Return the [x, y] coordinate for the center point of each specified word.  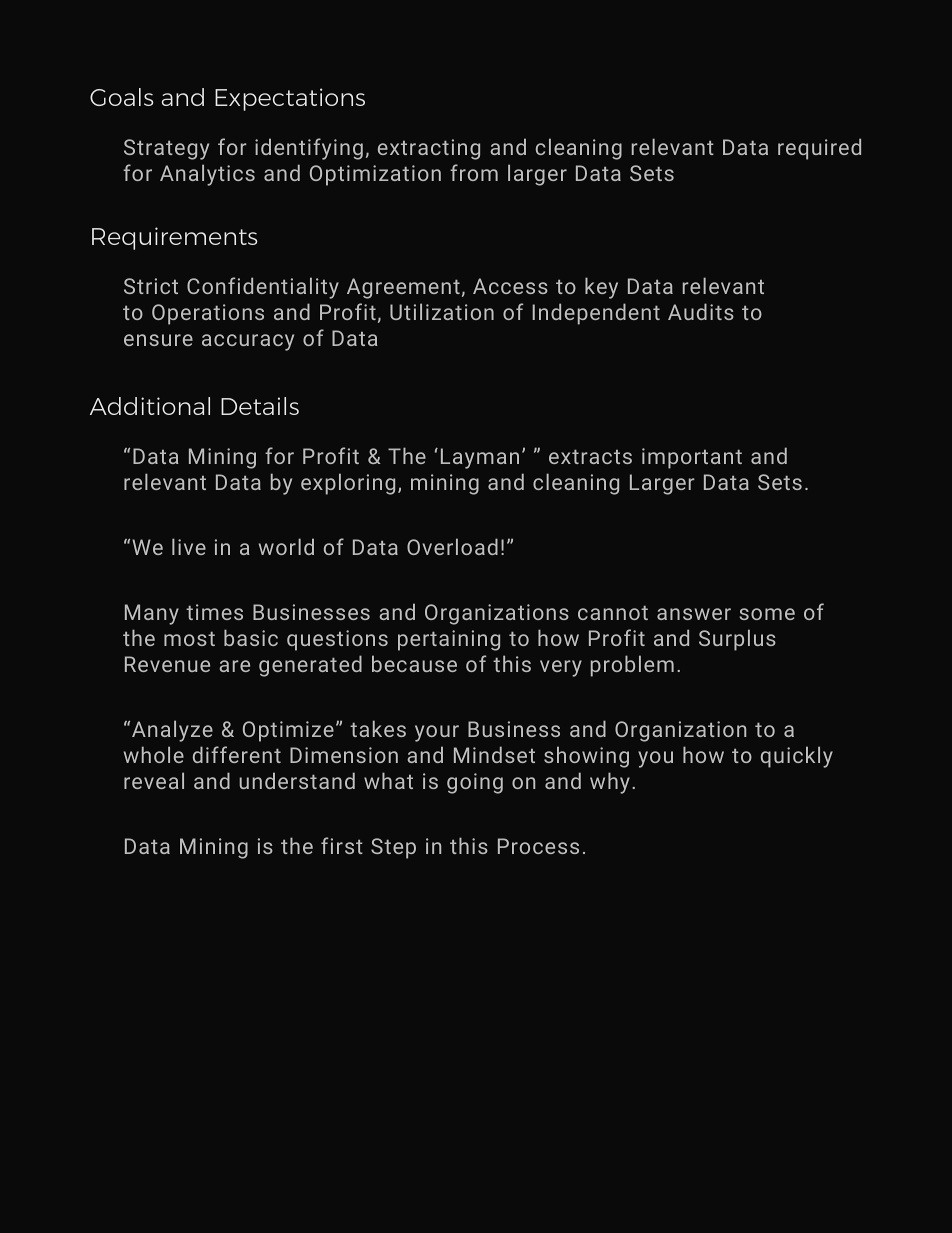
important [692, 458]
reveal [154, 780]
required [819, 149]
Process [538, 846]
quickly [797, 757]
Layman [480, 458]
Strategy [166, 149]
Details [260, 406]
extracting [429, 149]
